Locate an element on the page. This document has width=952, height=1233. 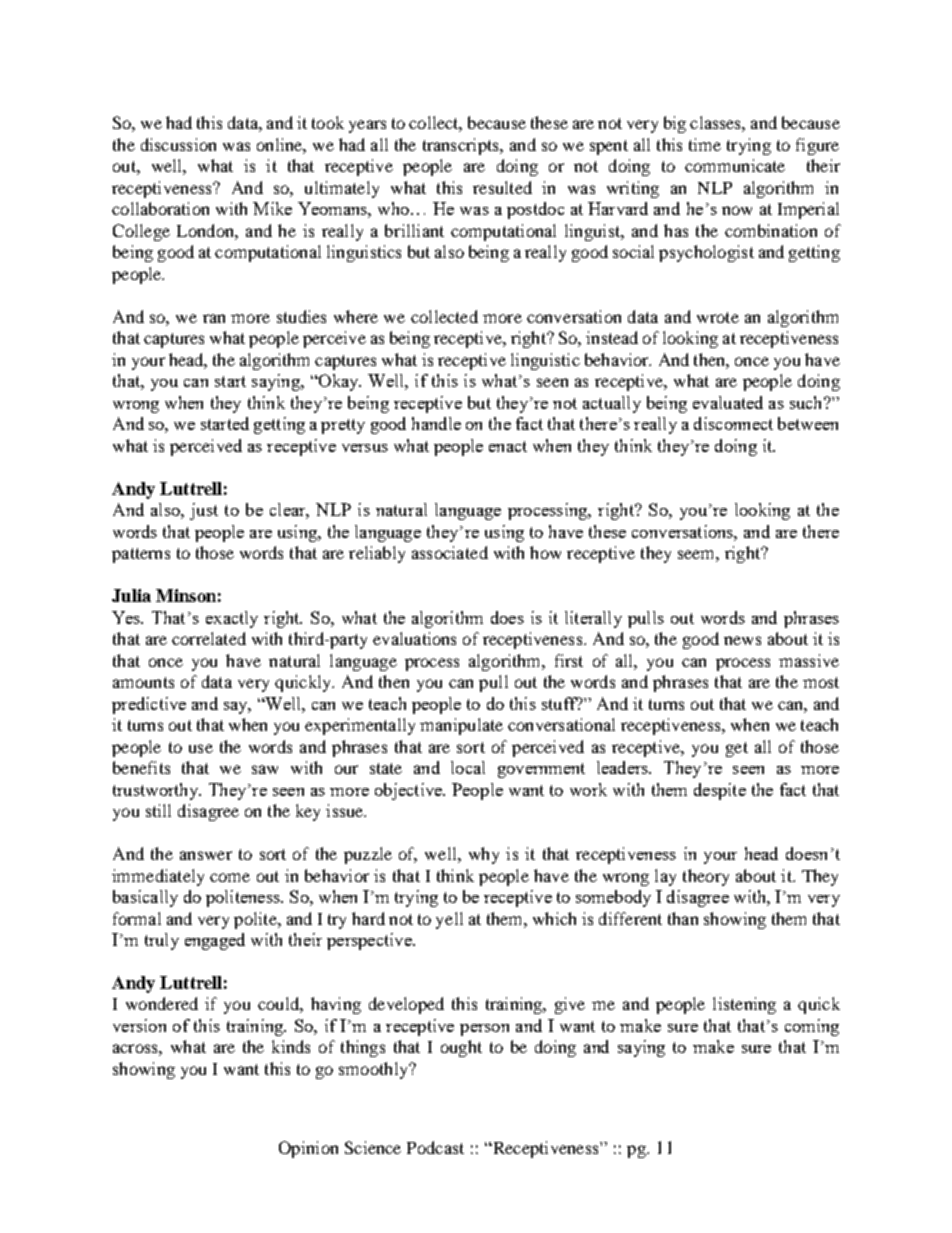
why is located at coordinates (484, 855).
